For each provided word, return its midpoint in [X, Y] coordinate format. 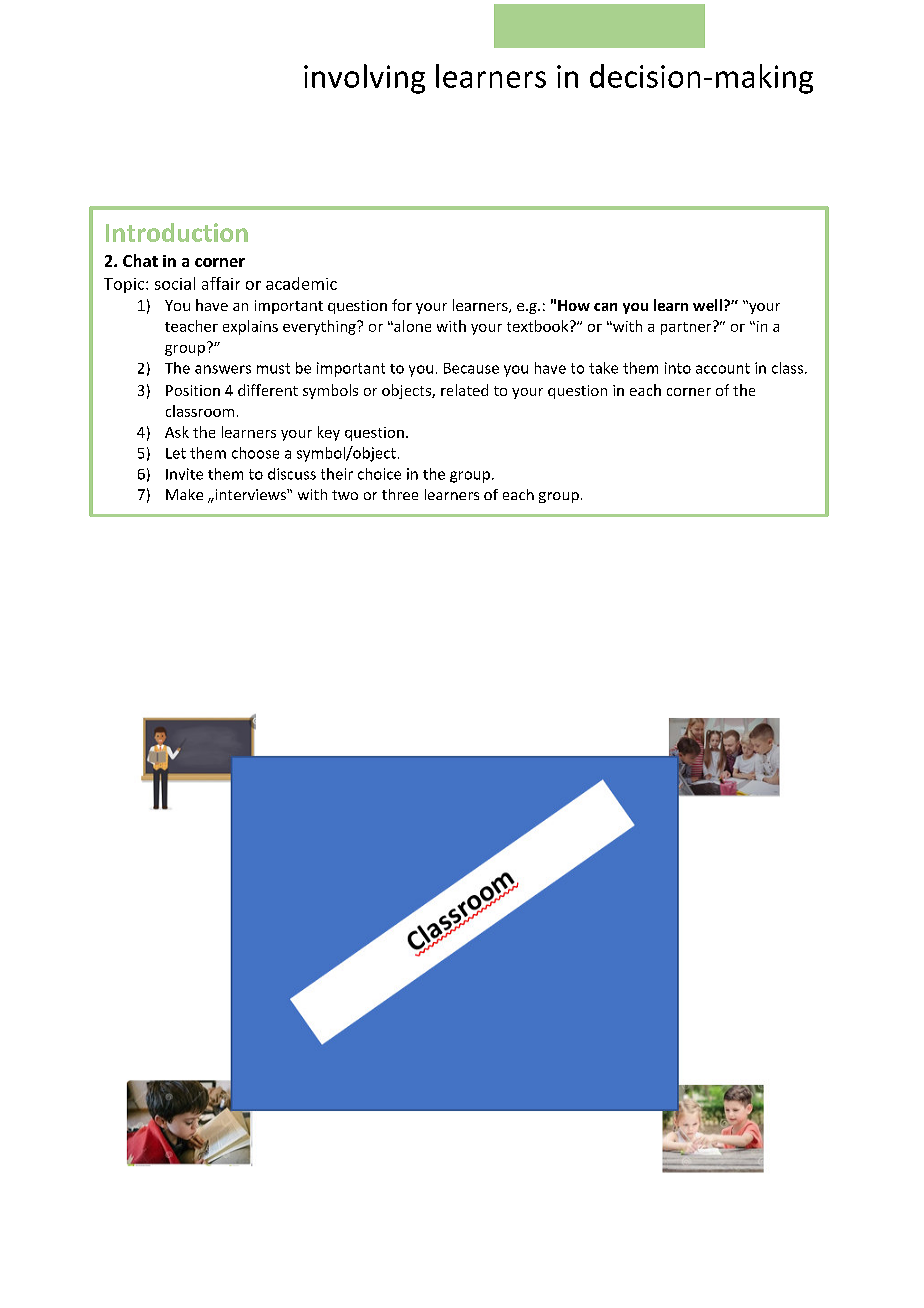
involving [364, 79]
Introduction [177, 232]
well [707, 305]
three [400, 494]
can [605, 307]
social [175, 283]
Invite [184, 474]
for [402, 305]
